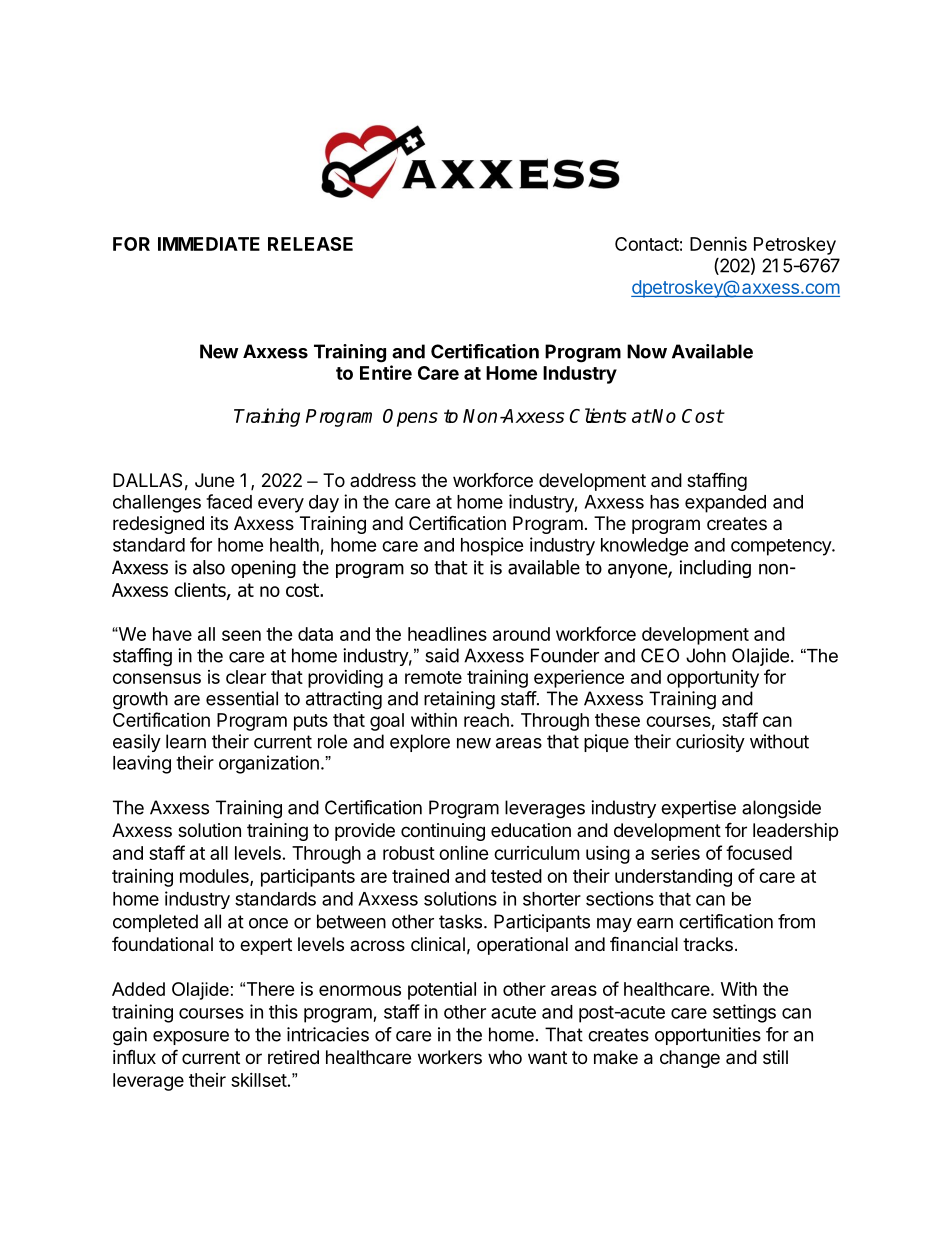 This document has width=952, height=1233. What do you see at coordinates (718, 244) in the document?
I see `Dennis` at bounding box center [718, 244].
